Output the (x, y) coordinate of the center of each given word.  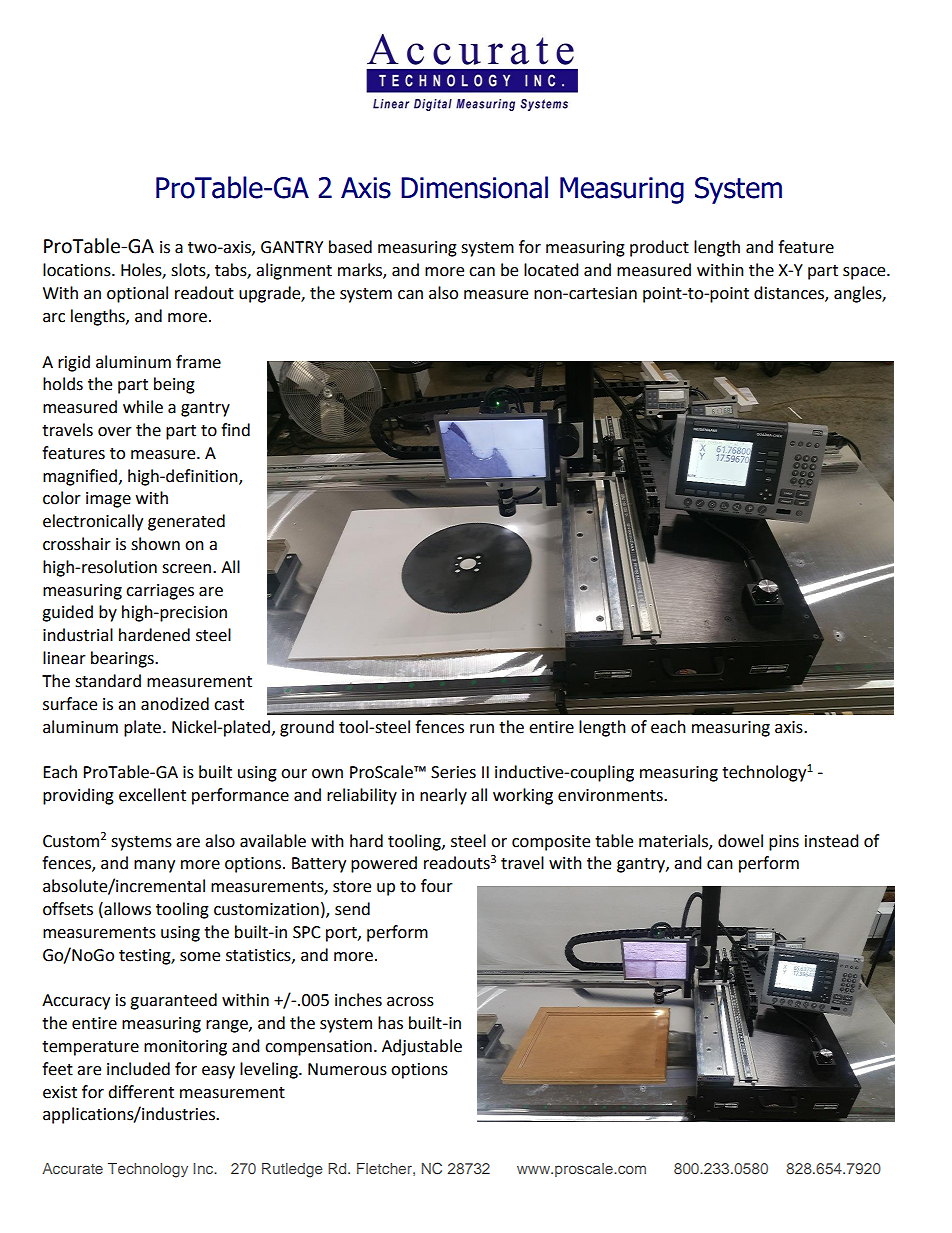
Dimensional (474, 187)
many (154, 866)
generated (186, 522)
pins (784, 843)
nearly (443, 796)
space (865, 273)
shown (155, 544)
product (659, 248)
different (141, 1092)
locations (78, 270)
